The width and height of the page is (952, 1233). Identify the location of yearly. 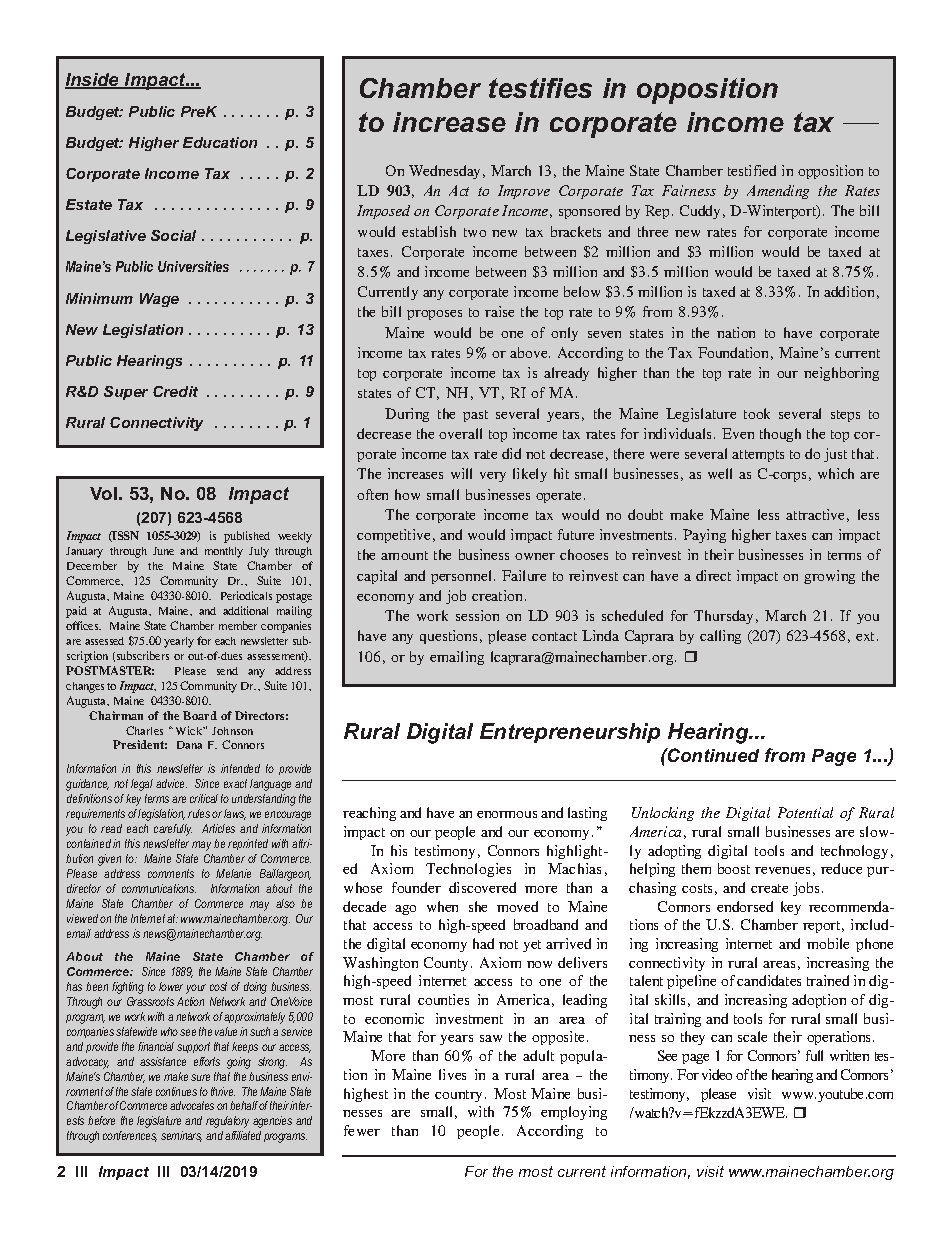
(179, 642).
